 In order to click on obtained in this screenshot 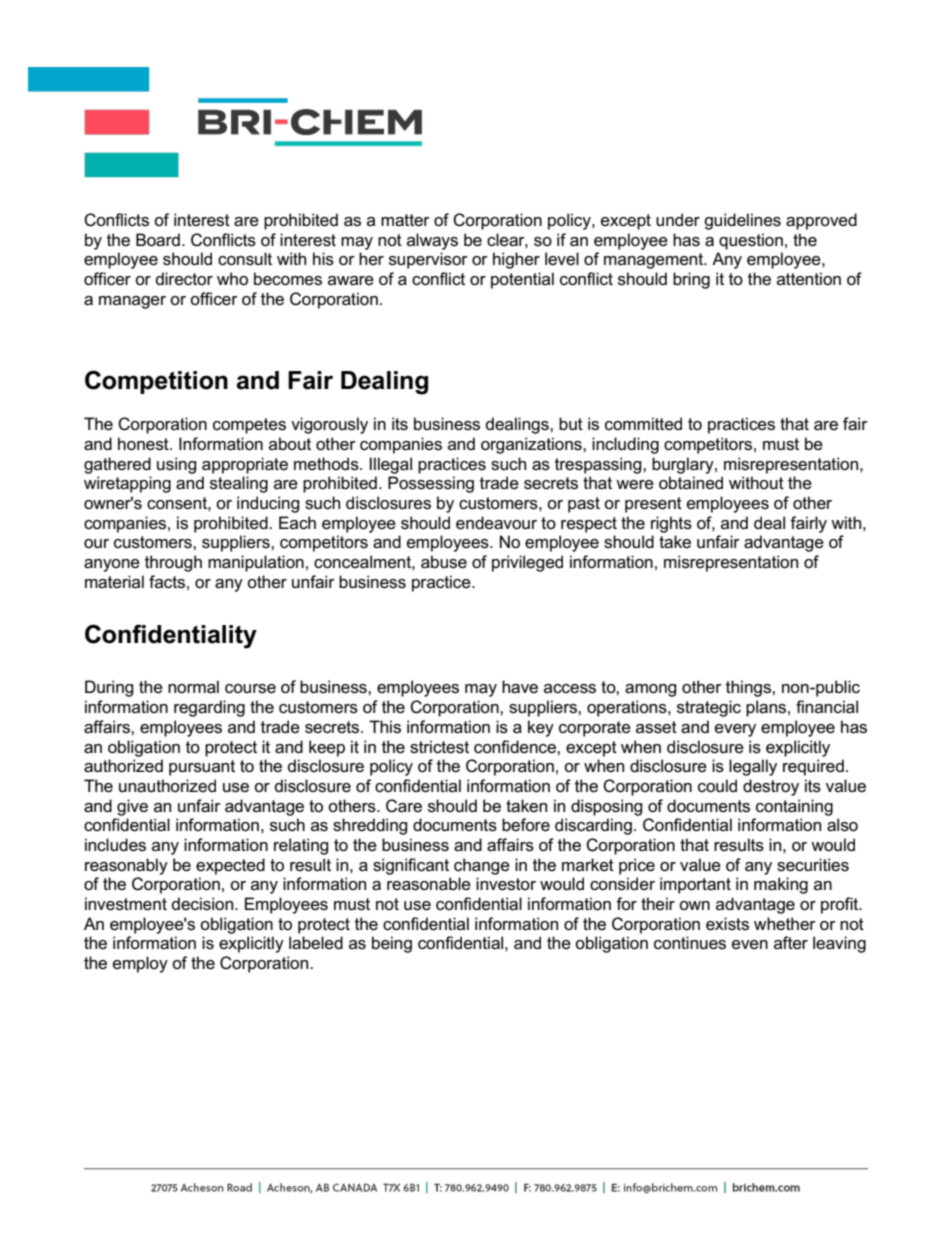, I will do `click(691, 483)`.
